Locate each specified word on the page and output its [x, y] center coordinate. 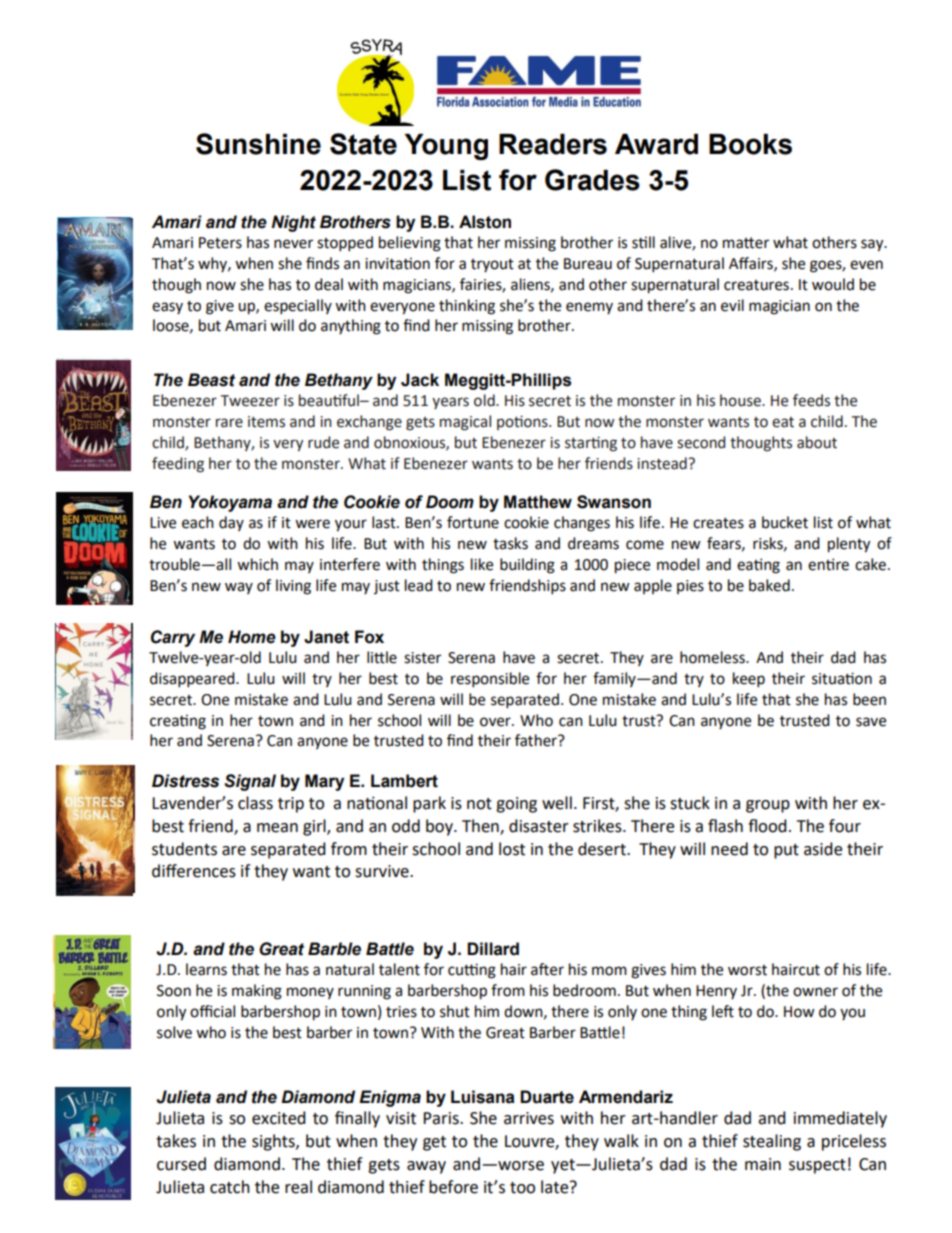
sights [274, 1142]
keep [749, 680]
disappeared [193, 680]
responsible [490, 680]
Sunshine [258, 144]
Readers [553, 144]
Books [750, 144]
